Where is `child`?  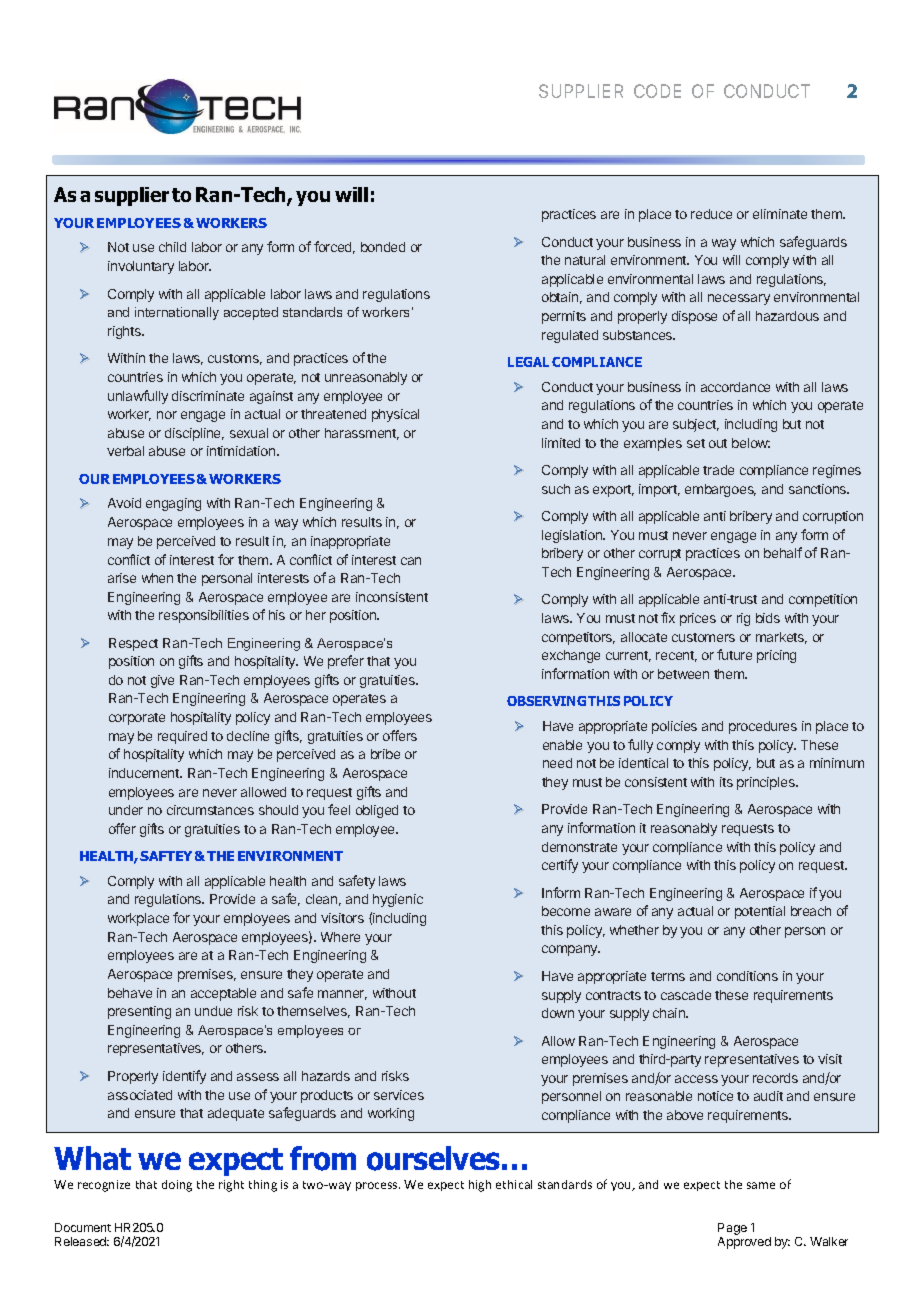 child is located at coordinates (172, 247).
